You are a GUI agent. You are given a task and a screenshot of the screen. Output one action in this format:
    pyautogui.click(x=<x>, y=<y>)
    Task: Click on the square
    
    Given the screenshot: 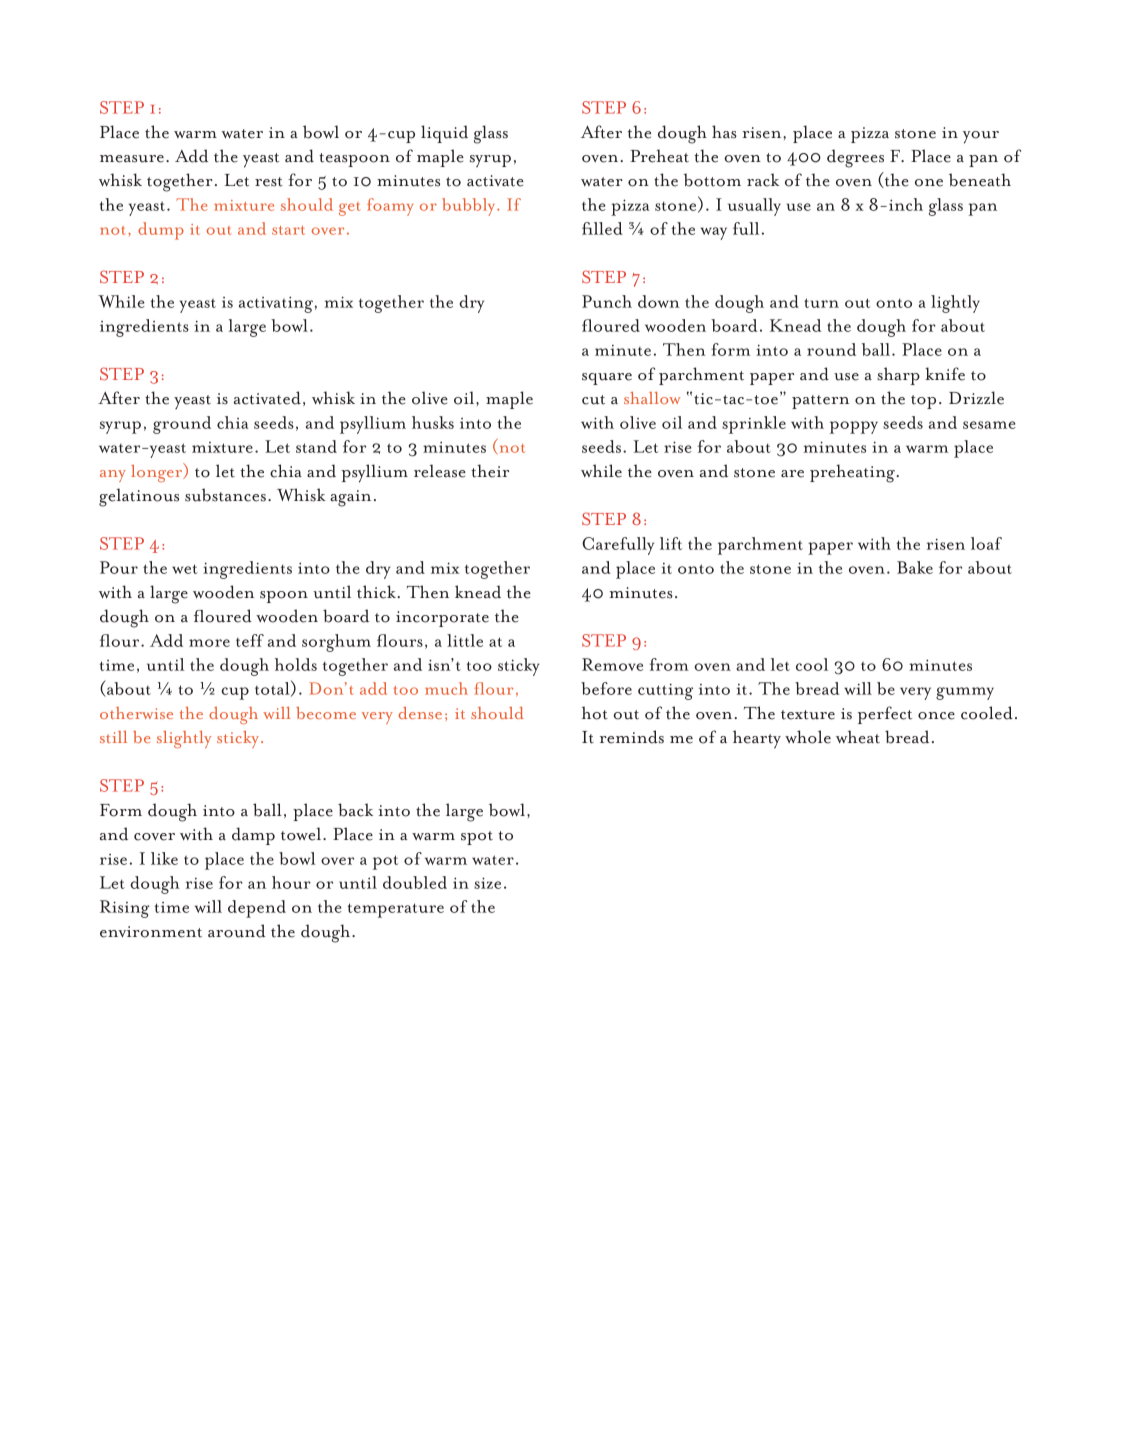 What is the action you would take?
    pyautogui.click(x=607, y=379)
